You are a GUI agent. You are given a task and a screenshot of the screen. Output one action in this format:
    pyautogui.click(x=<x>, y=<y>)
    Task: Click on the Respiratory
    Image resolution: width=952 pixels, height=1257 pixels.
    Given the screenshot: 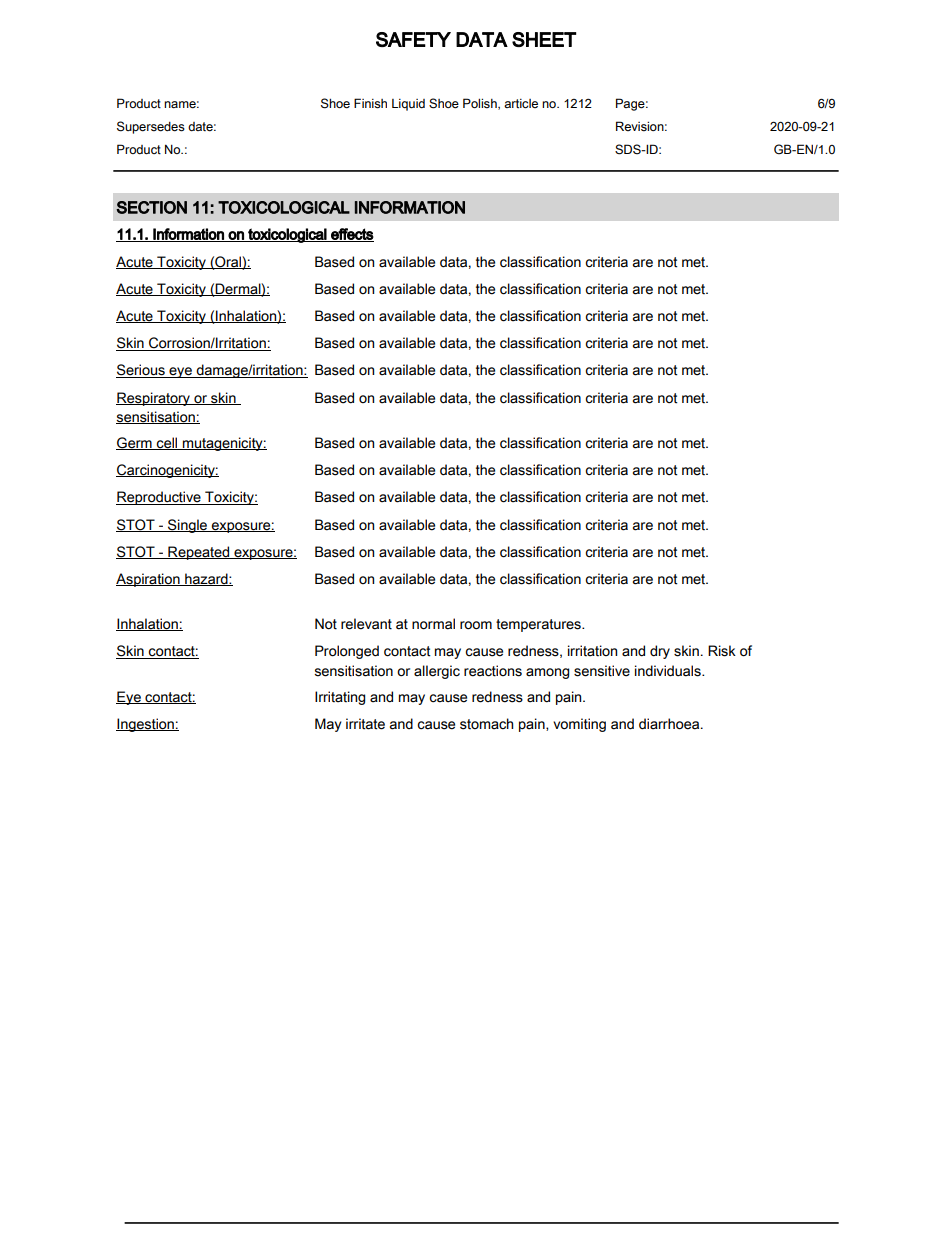 What is the action you would take?
    pyautogui.click(x=154, y=399)
